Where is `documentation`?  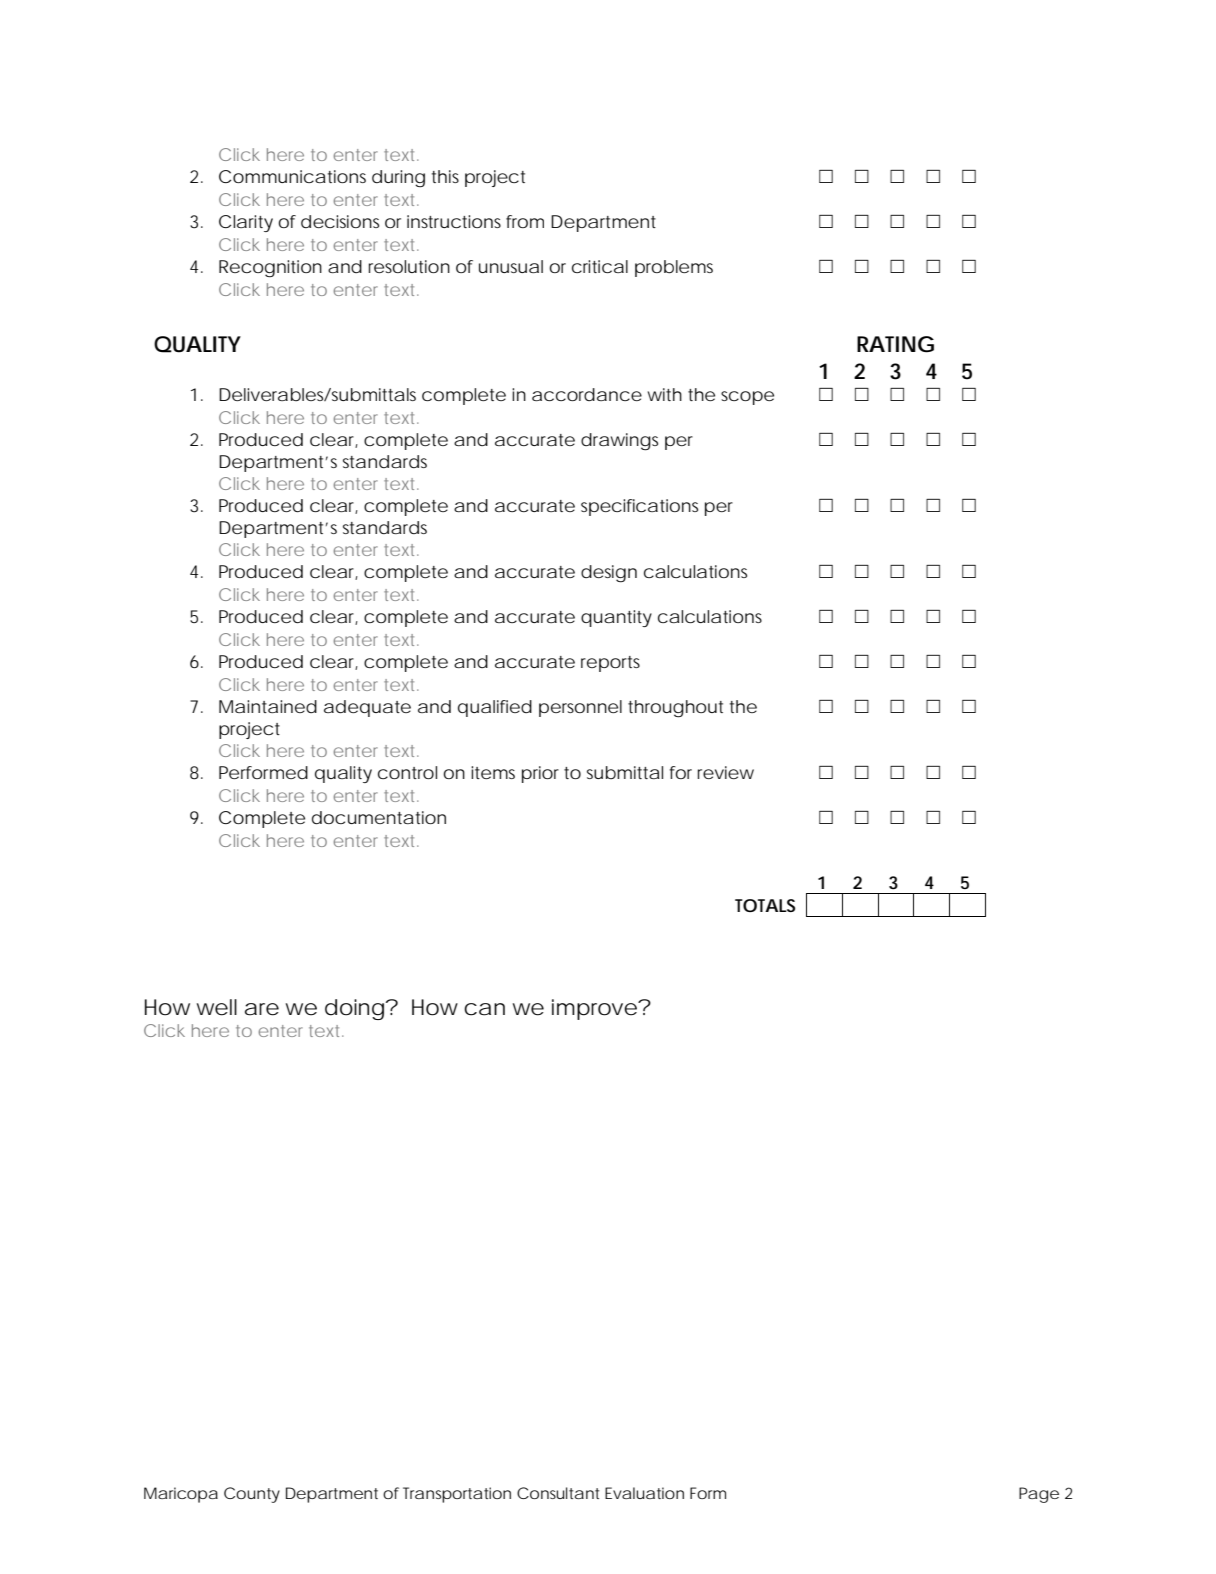
documentation is located at coordinates (379, 818).
